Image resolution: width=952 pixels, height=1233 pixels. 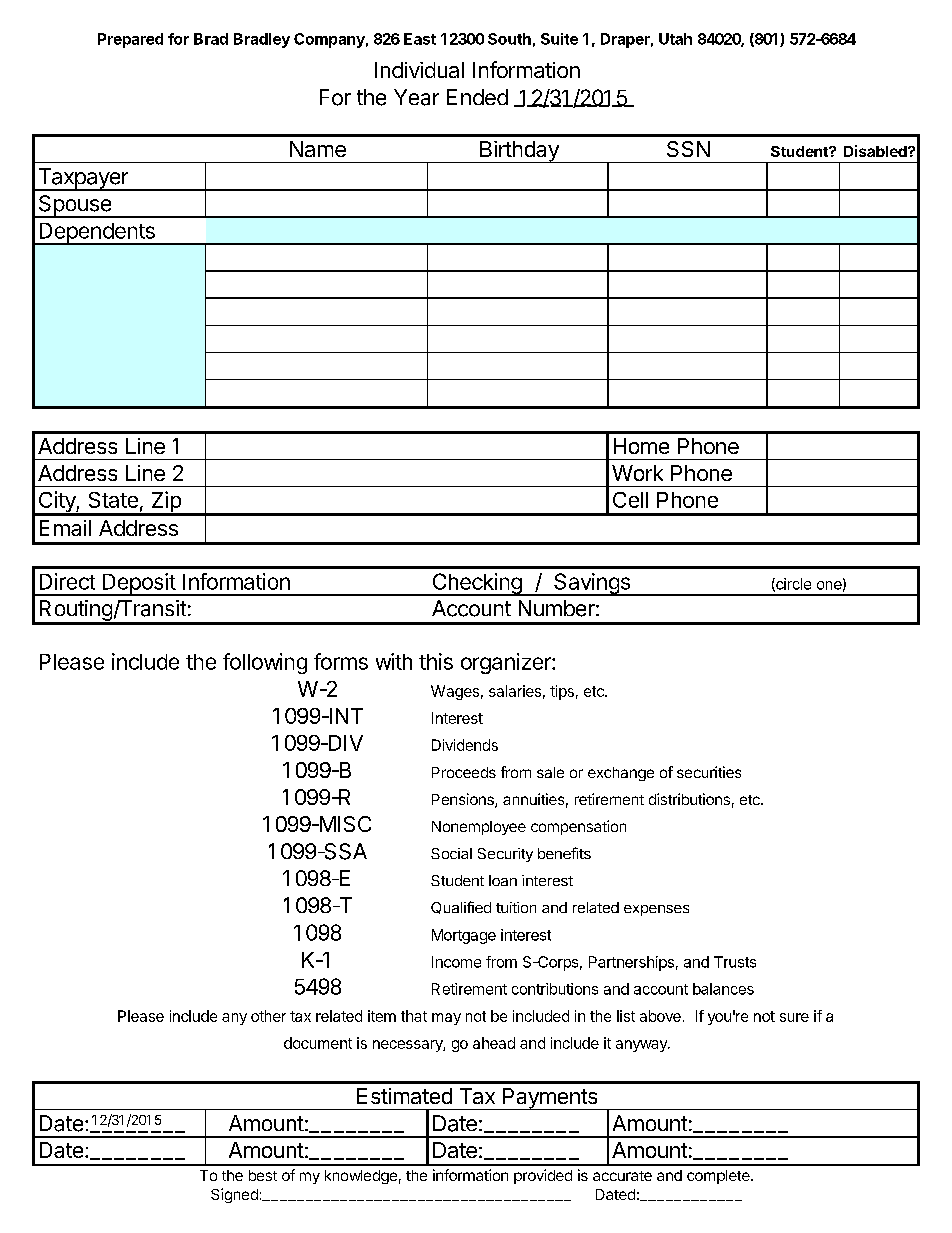 I want to click on Work, so click(x=637, y=473).
